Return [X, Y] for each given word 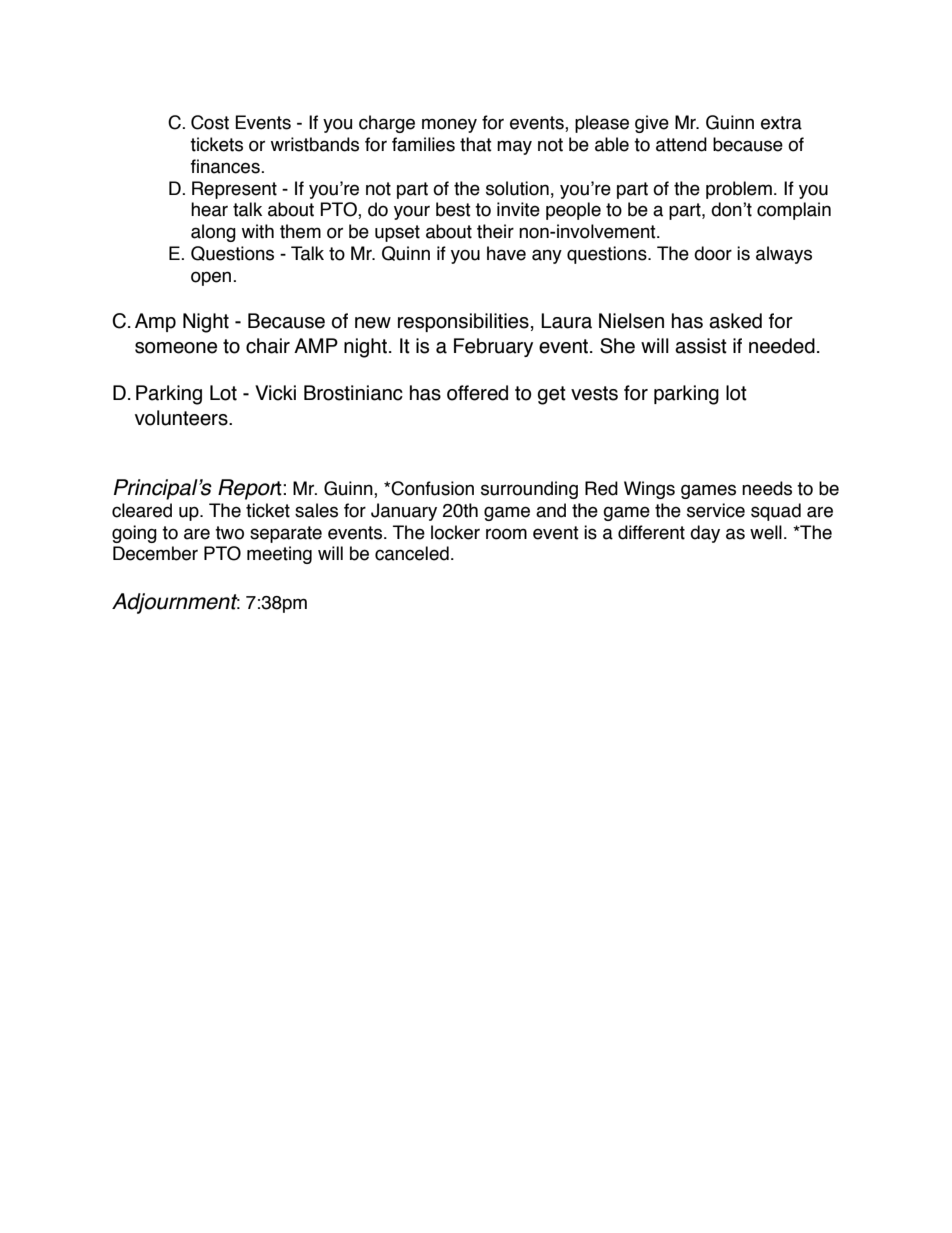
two [229, 533]
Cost [210, 122]
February [493, 347]
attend [681, 144]
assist [701, 346]
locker [455, 532]
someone [176, 348]
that [476, 144]
